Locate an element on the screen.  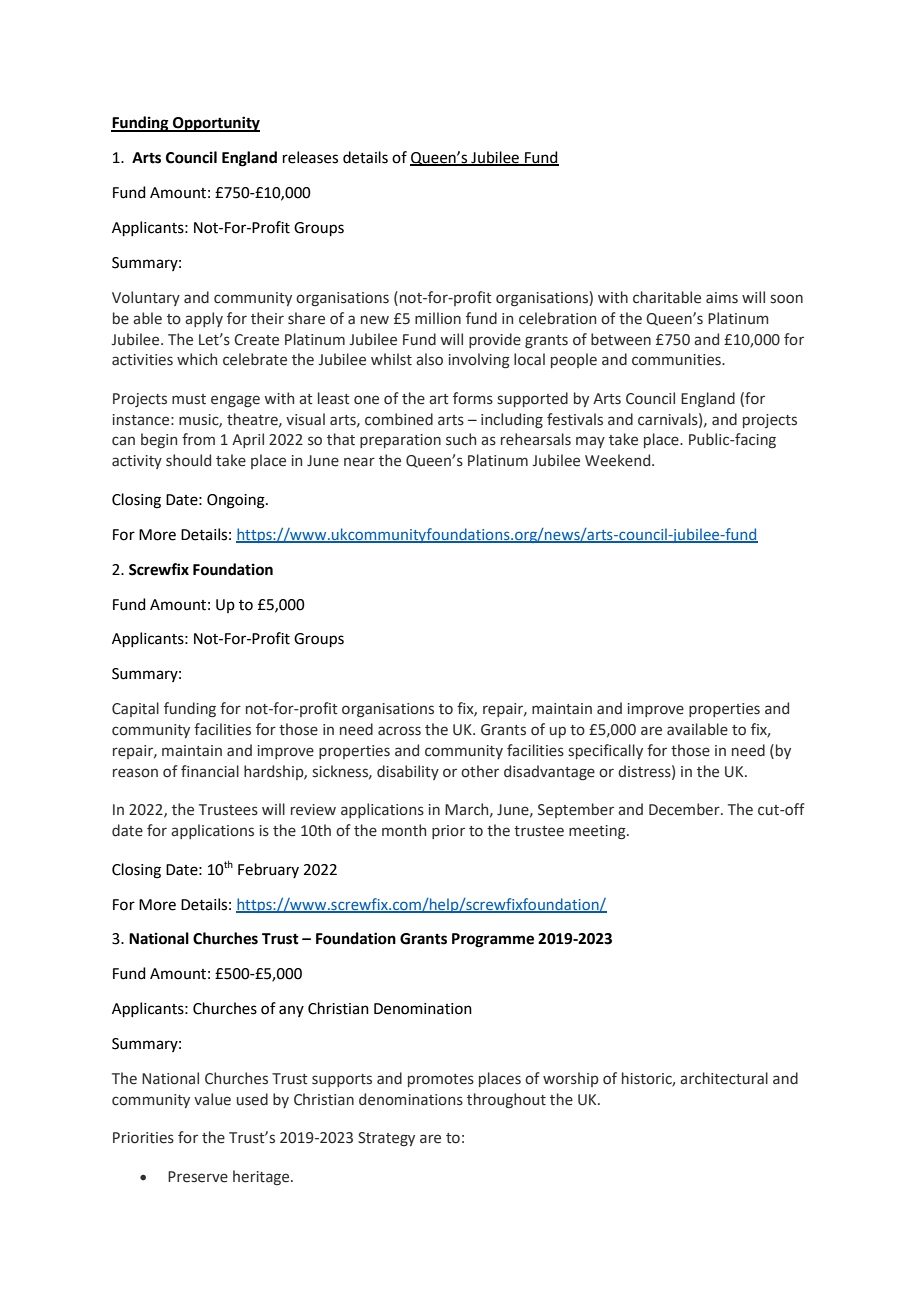
Opportunity is located at coordinates (215, 124).
